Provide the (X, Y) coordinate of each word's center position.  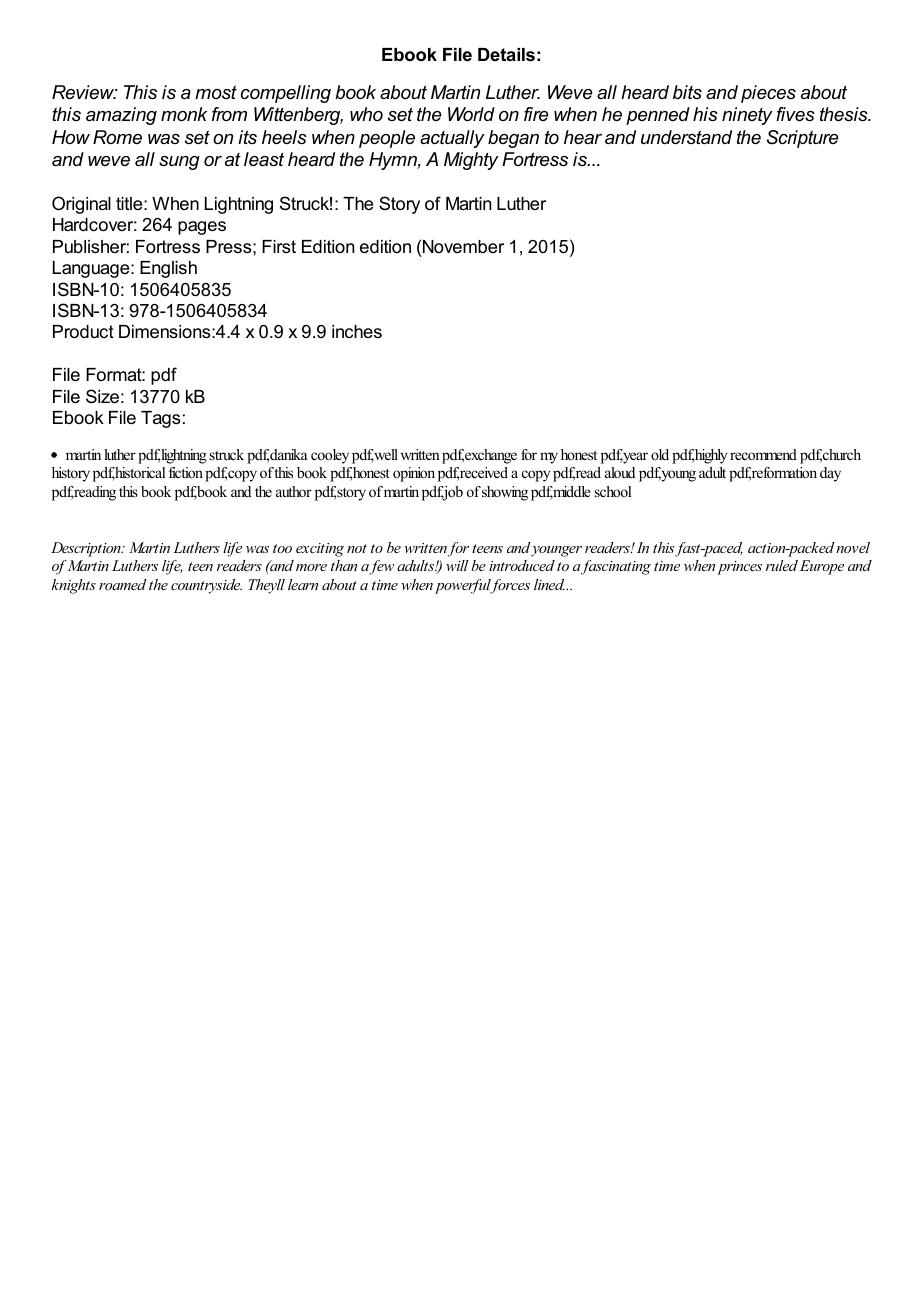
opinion (414, 474)
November (463, 247)
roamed (123, 584)
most (216, 92)
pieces (768, 94)
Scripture (802, 139)
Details (506, 55)
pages (202, 228)
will (457, 565)
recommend (763, 454)
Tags (160, 419)
